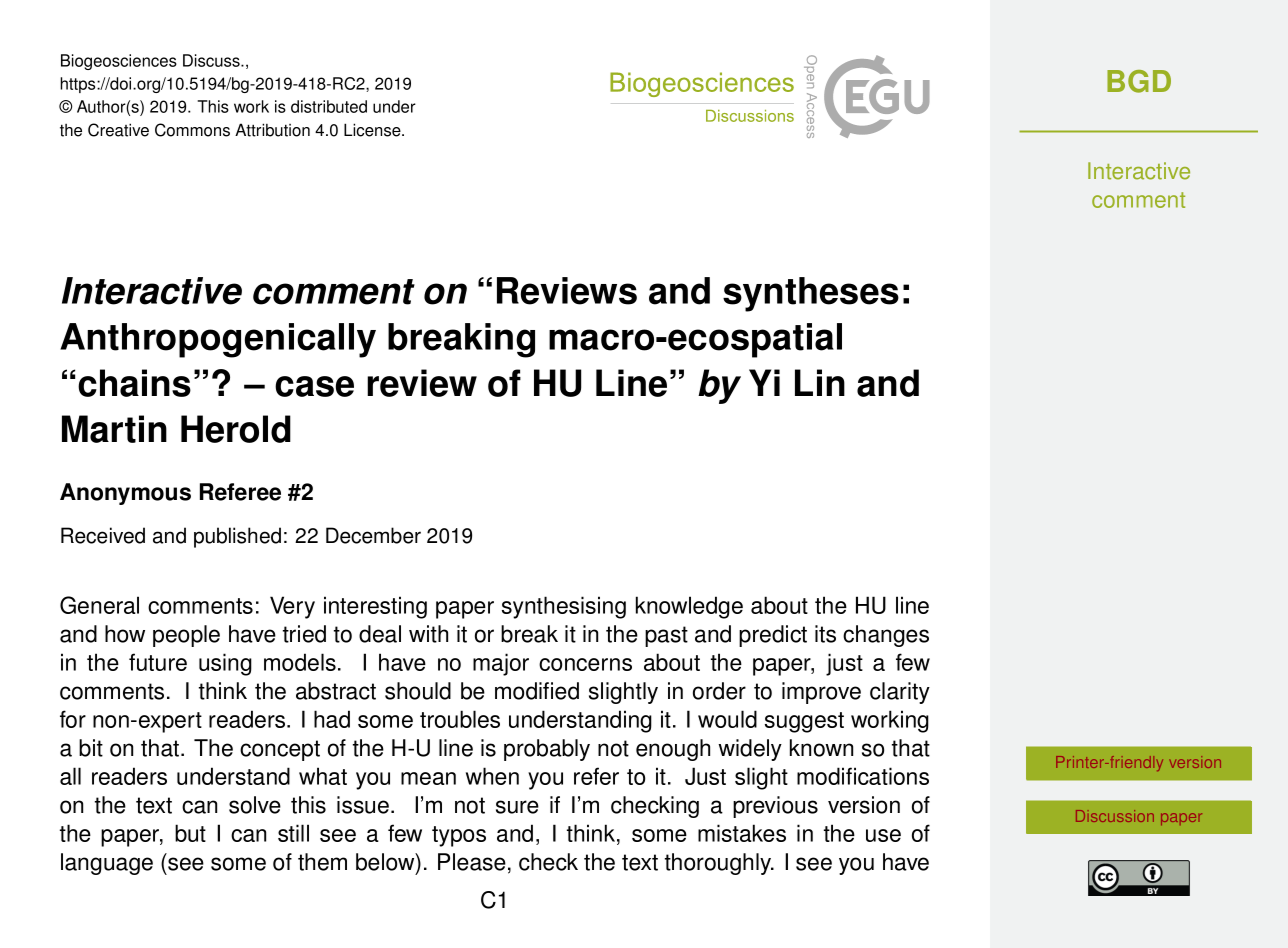 Image resolution: width=1288 pixels, height=948 pixels. Describe the element at coordinates (236, 429) in the page. I see `Herold` at that location.
